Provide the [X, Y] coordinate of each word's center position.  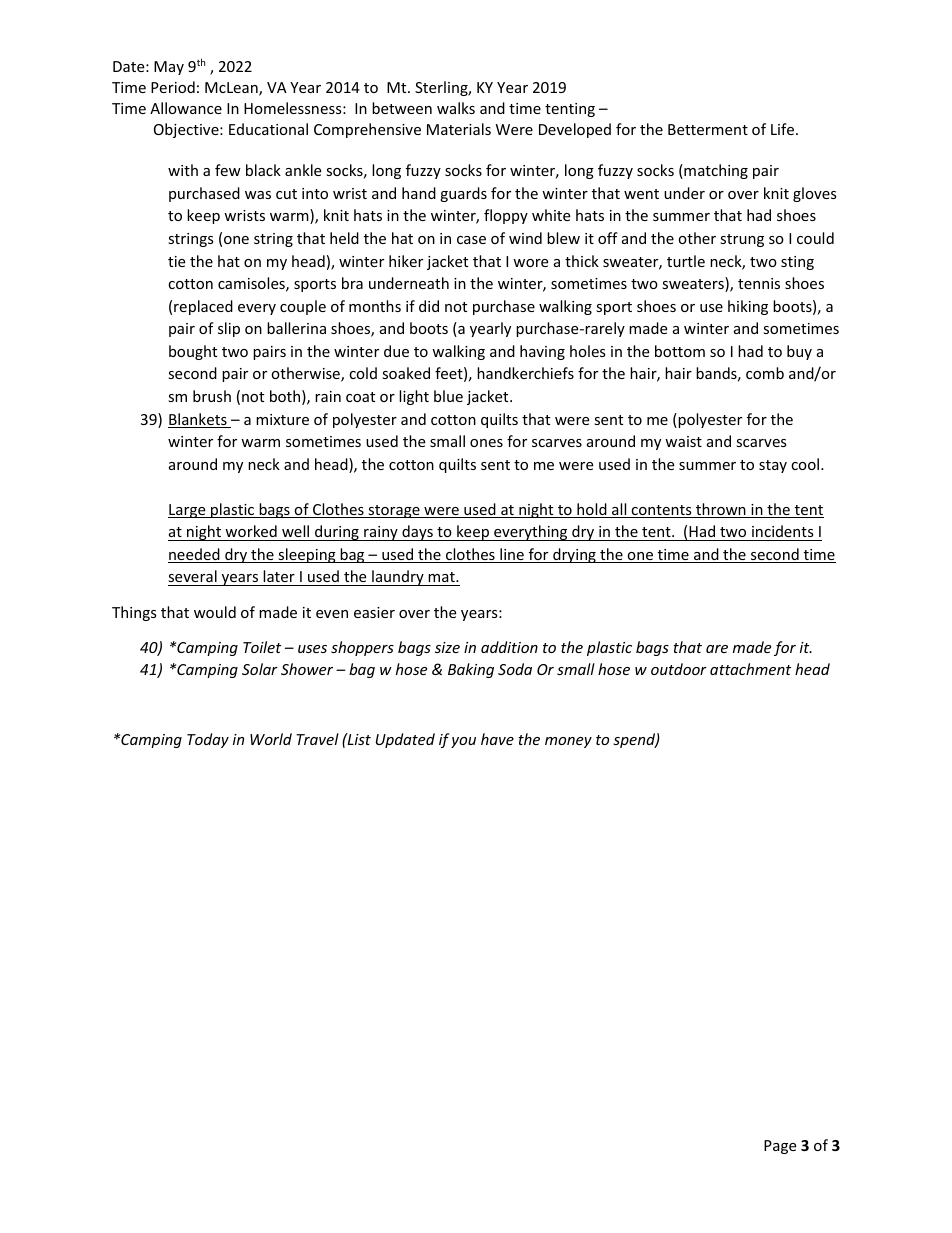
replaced [203, 307]
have [497, 739]
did [429, 306]
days [417, 533]
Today [208, 740]
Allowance [186, 108]
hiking [748, 307]
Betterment [708, 129]
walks [456, 108]
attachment [750, 669]
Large [188, 511]
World [271, 739]
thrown [721, 510]
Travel [317, 739]
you [463, 742]
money [568, 742]
